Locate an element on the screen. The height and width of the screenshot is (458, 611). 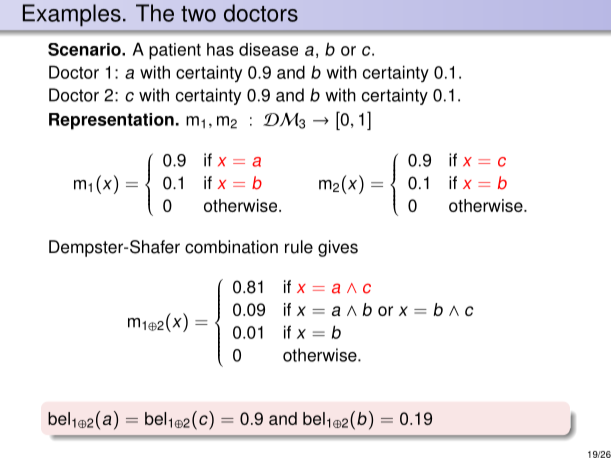
disease is located at coordinates (268, 49).
